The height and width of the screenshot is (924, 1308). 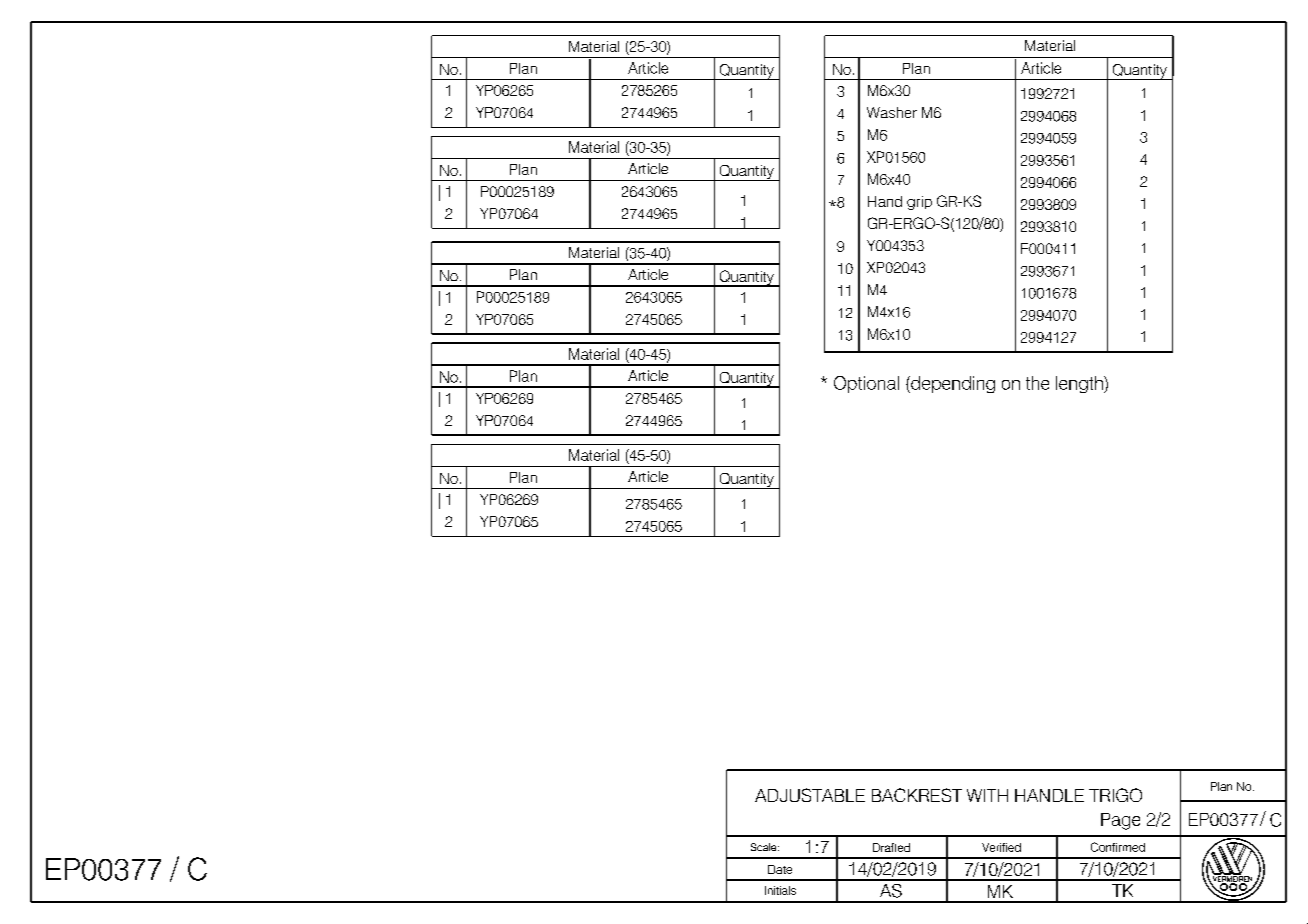 What do you see at coordinates (892, 112) in the screenshot?
I see `Washer` at bounding box center [892, 112].
